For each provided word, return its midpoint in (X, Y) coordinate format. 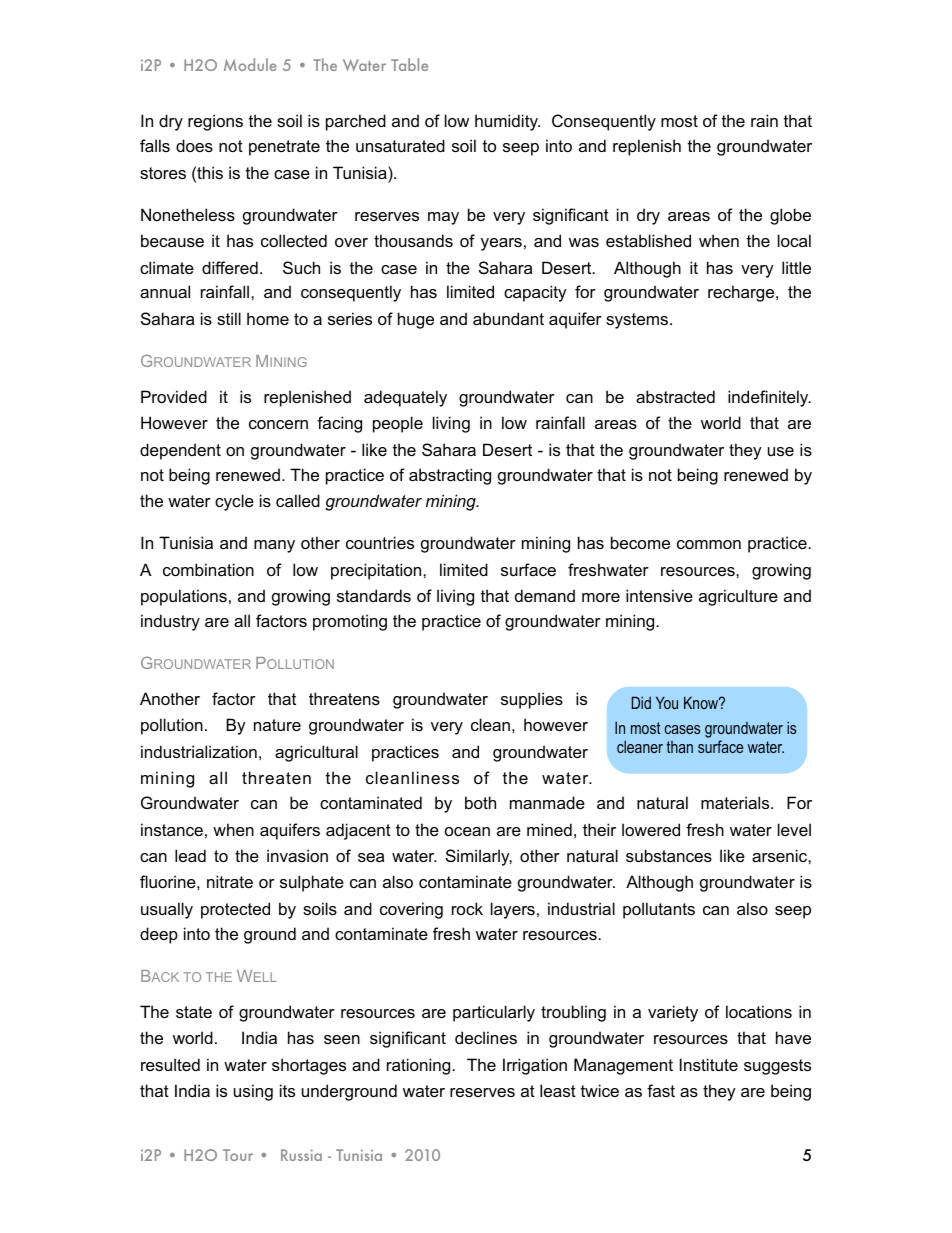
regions (215, 122)
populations (184, 597)
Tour (238, 1155)
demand (545, 595)
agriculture (738, 597)
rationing (418, 1066)
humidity (507, 122)
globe (790, 216)
